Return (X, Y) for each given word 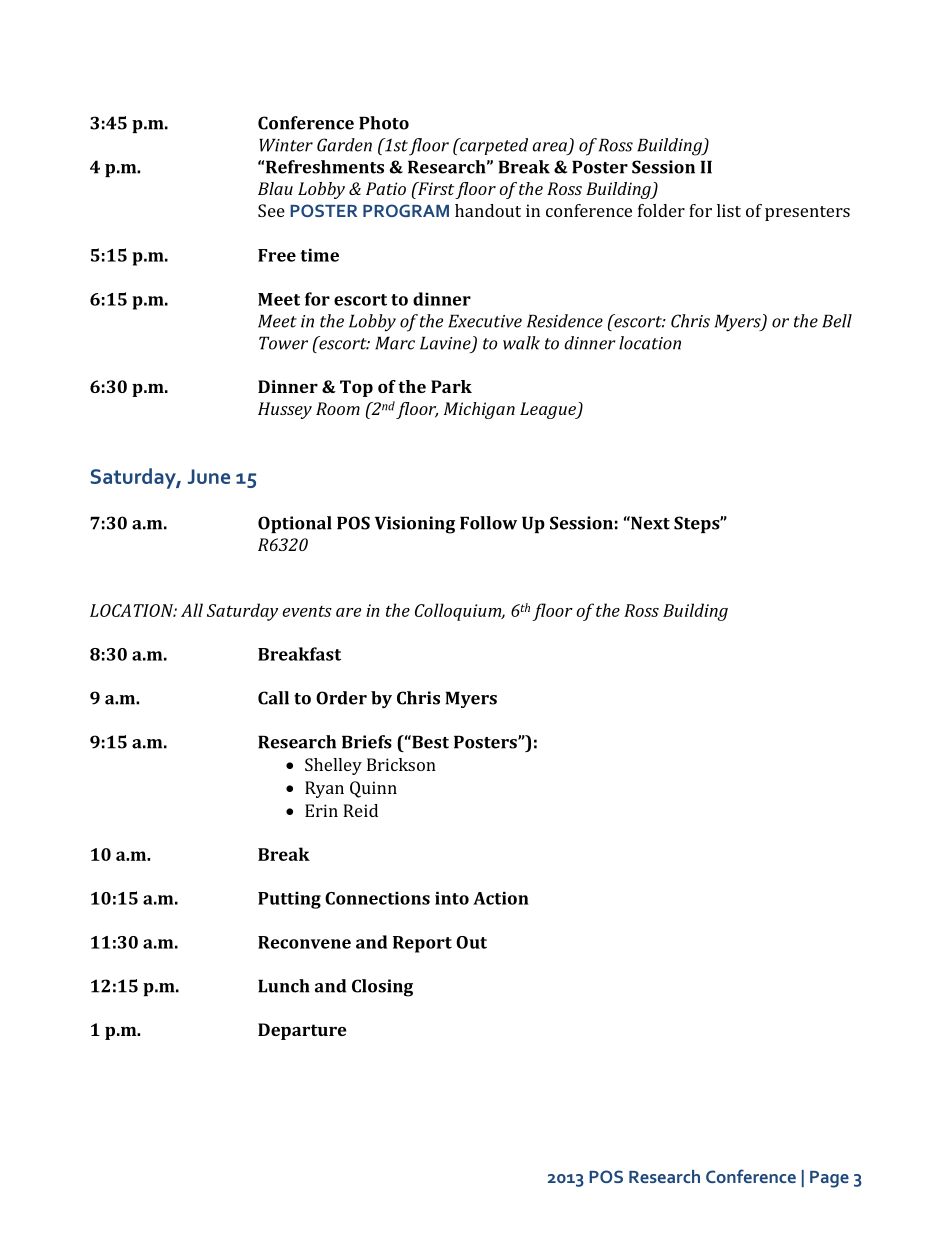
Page (829, 1179)
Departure (302, 1031)
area (549, 147)
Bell (837, 321)
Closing (382, 988)
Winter (286, 145)
